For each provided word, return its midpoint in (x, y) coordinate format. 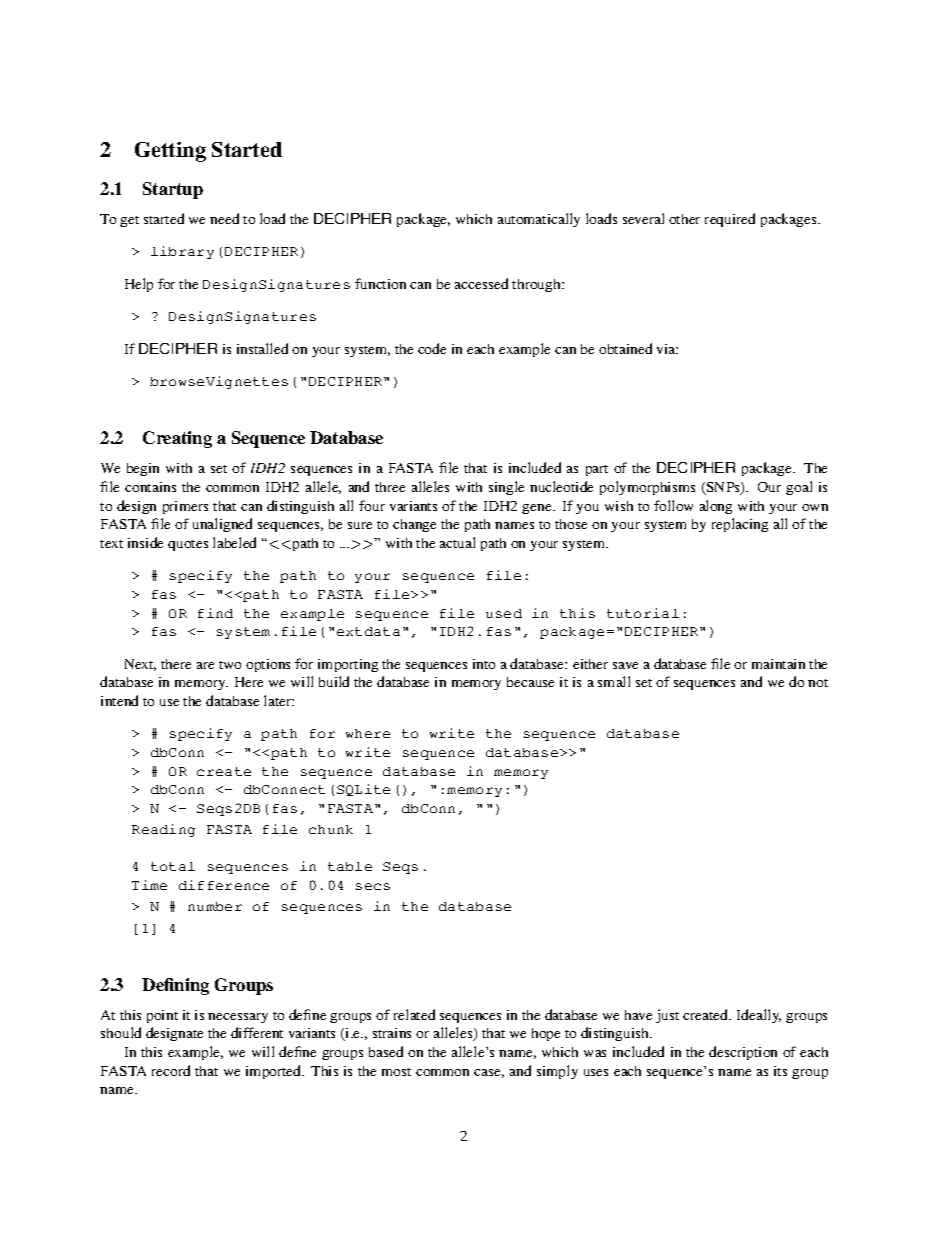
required (730, 220)
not (818, 683)
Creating (177, 439)
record (171, 1070)
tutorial (643, 613)
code (432, 348)
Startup (173, 190)
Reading (163, 830)
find (215, 613)
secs (373, 886)
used (504, 613)
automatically (539, 220)
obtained (625, 348)
